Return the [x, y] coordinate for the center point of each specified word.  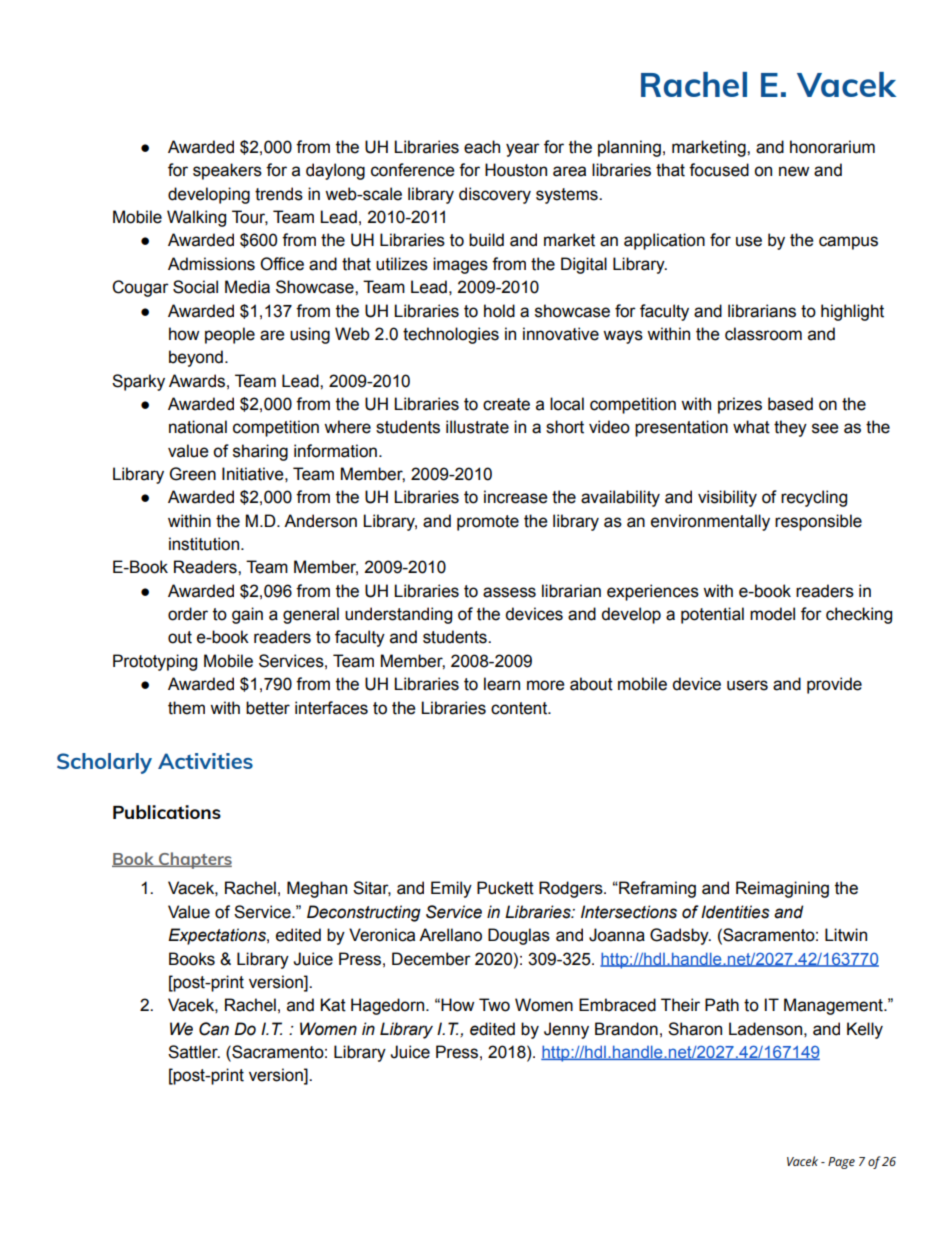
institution [205, 544]
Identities [735, 912]
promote [488, 523]
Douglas [519, 936]
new [794, 171]
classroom [763, 334]
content [520, 708]
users [747, 685]
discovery [495, 195]
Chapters [194, 860]
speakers [227, 171]
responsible [818, 522]
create [506, 404]
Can [214, 1029]
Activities [205, 761]
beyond [196, 358]
